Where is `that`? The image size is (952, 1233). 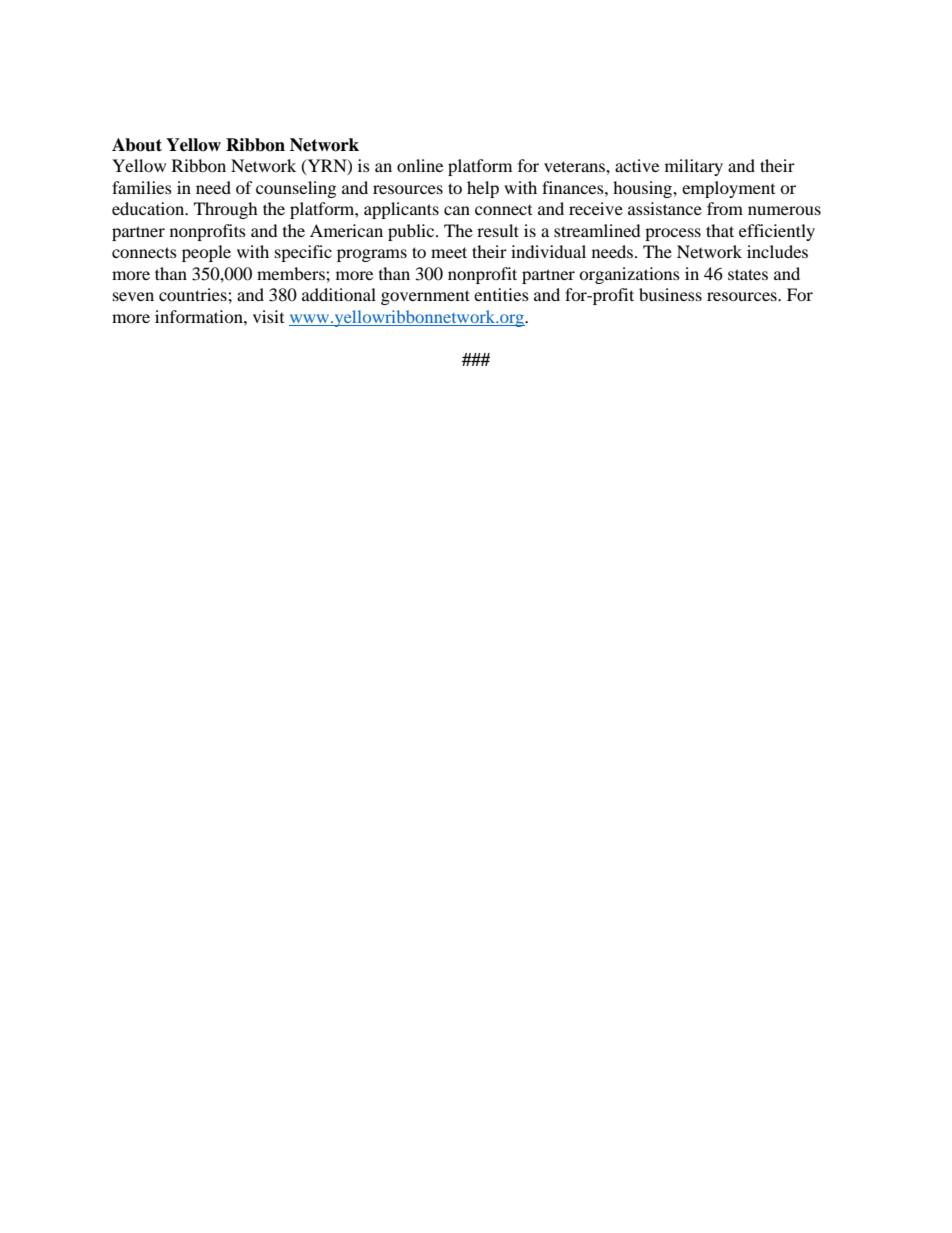
that is located at coordinates (720, 230).
